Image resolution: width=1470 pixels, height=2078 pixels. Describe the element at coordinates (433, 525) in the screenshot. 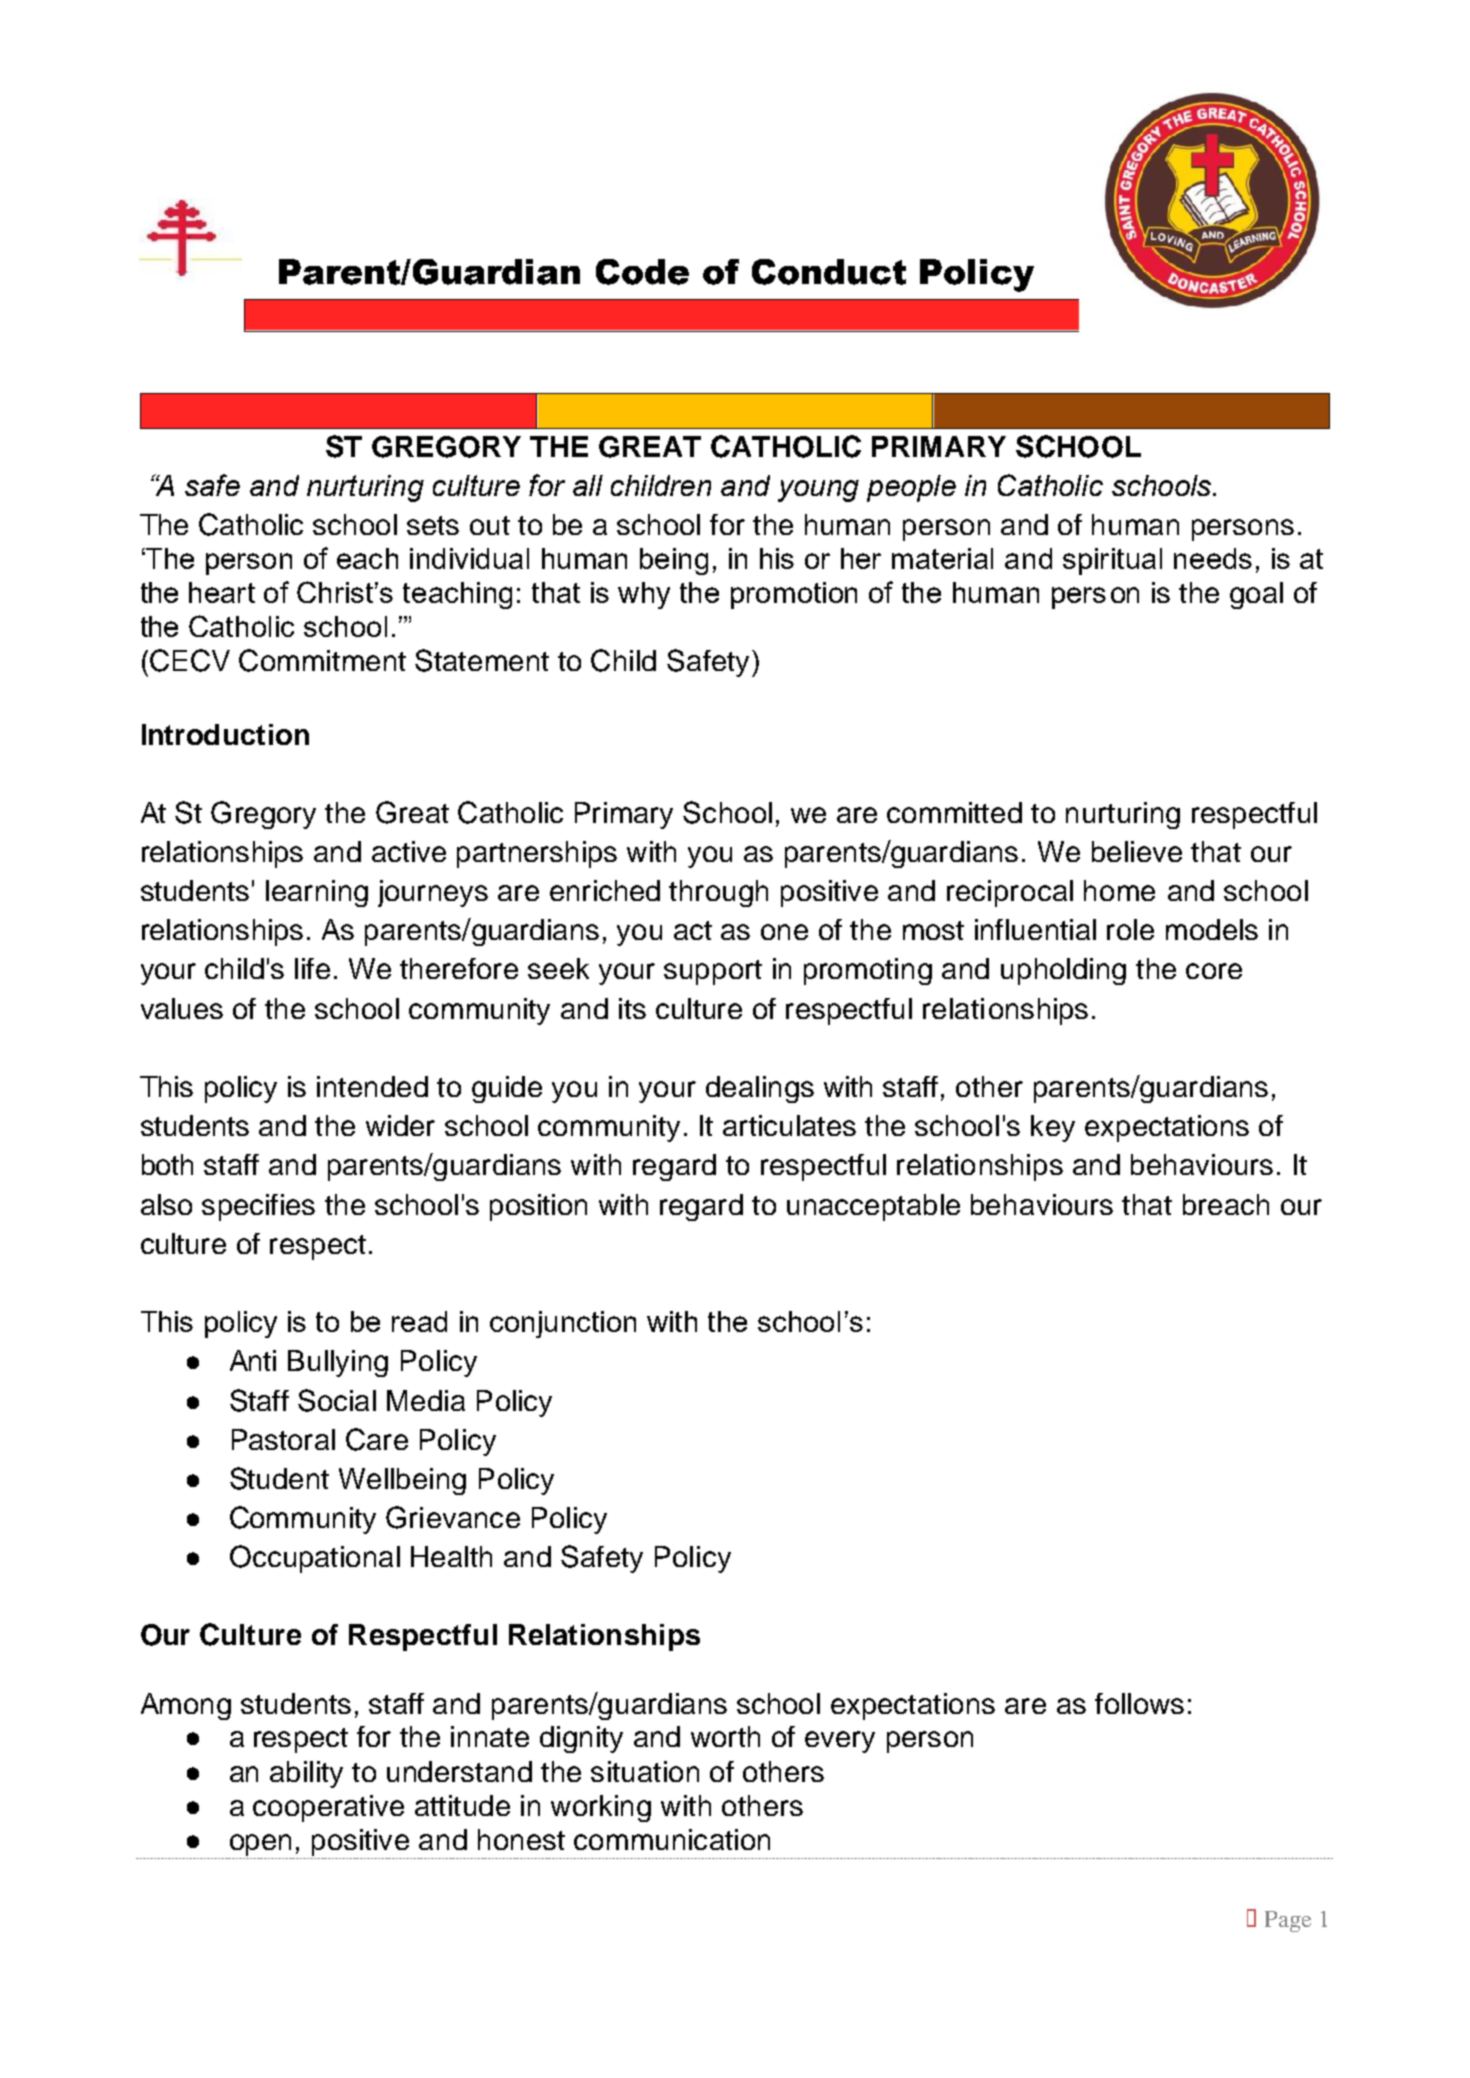

I see `sets` at that location.
